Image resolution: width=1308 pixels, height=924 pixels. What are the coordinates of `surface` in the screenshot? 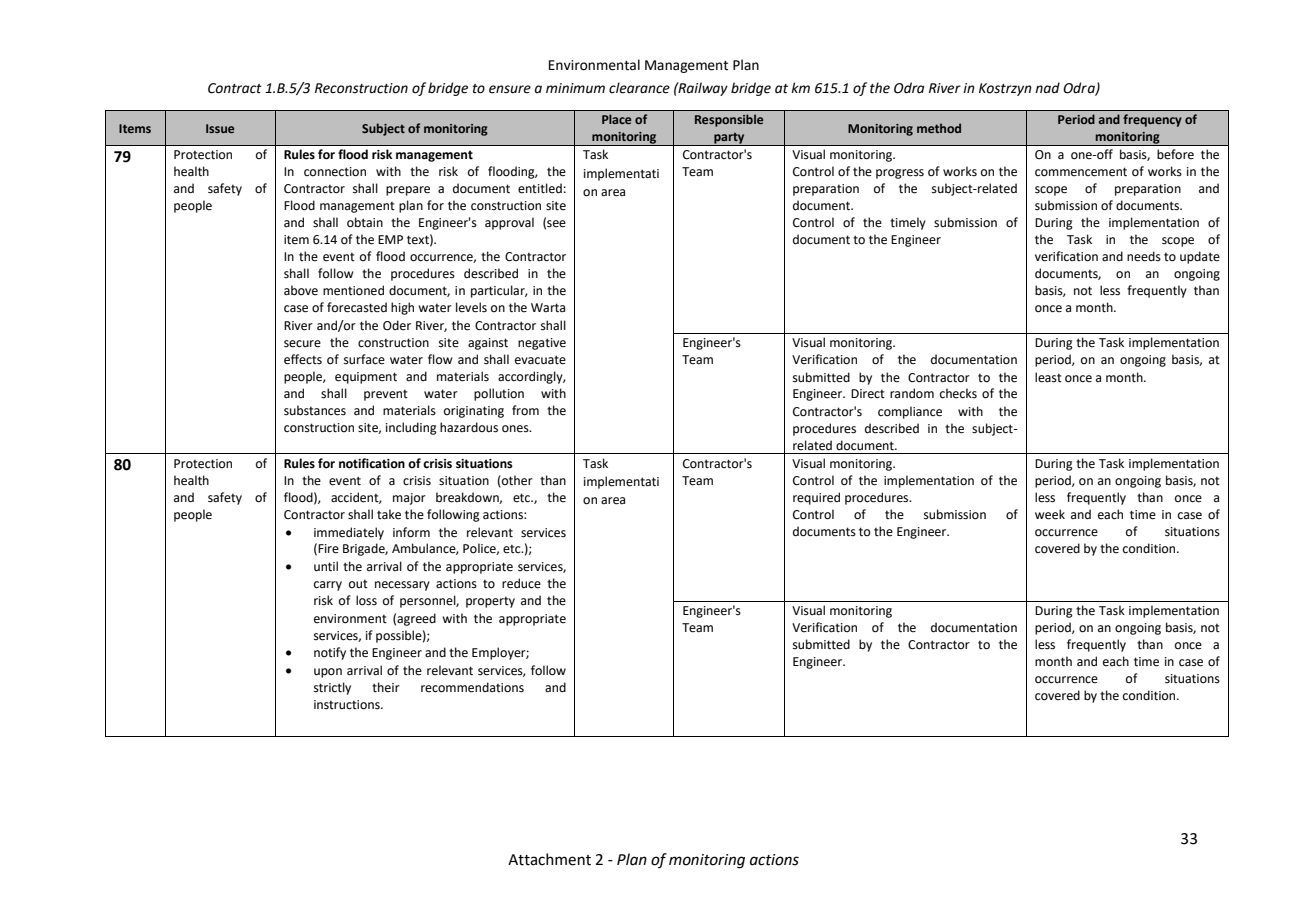 It's located at (364, 359).
